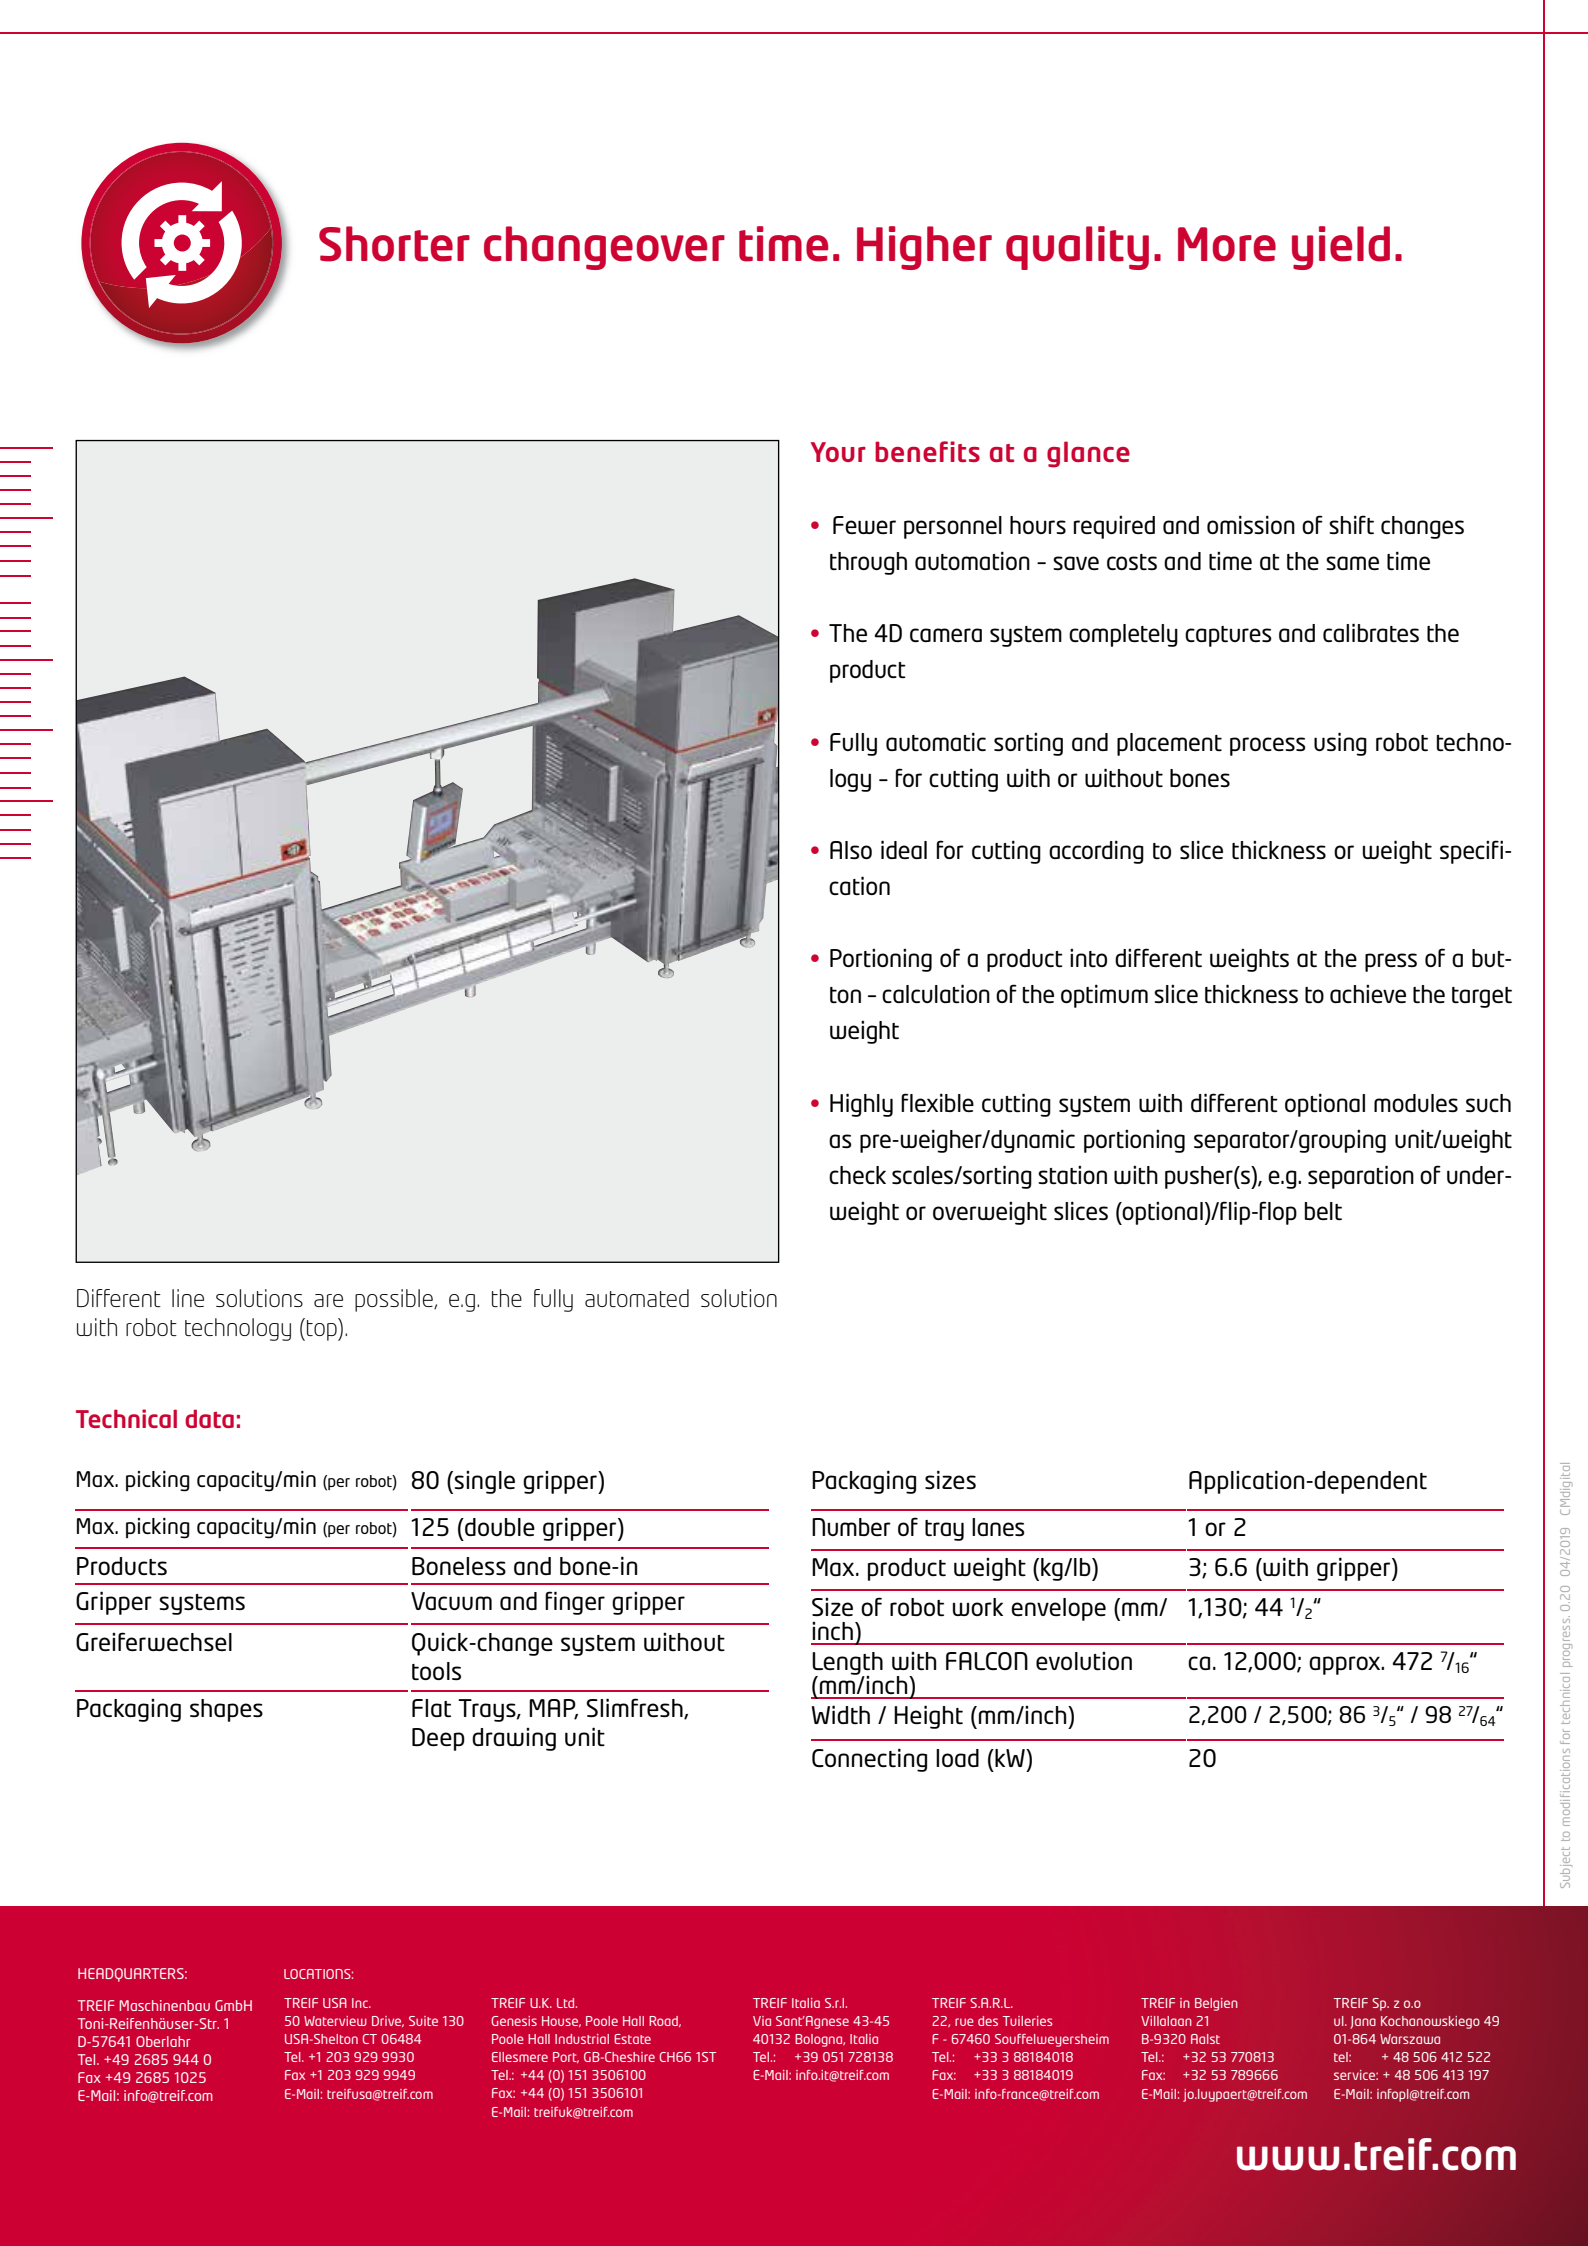 The image size is (1588, 2246). What do you see at coordinates (394, 244) in the screenshot?
I see `Shorter` at bounding box center [394, 244].
